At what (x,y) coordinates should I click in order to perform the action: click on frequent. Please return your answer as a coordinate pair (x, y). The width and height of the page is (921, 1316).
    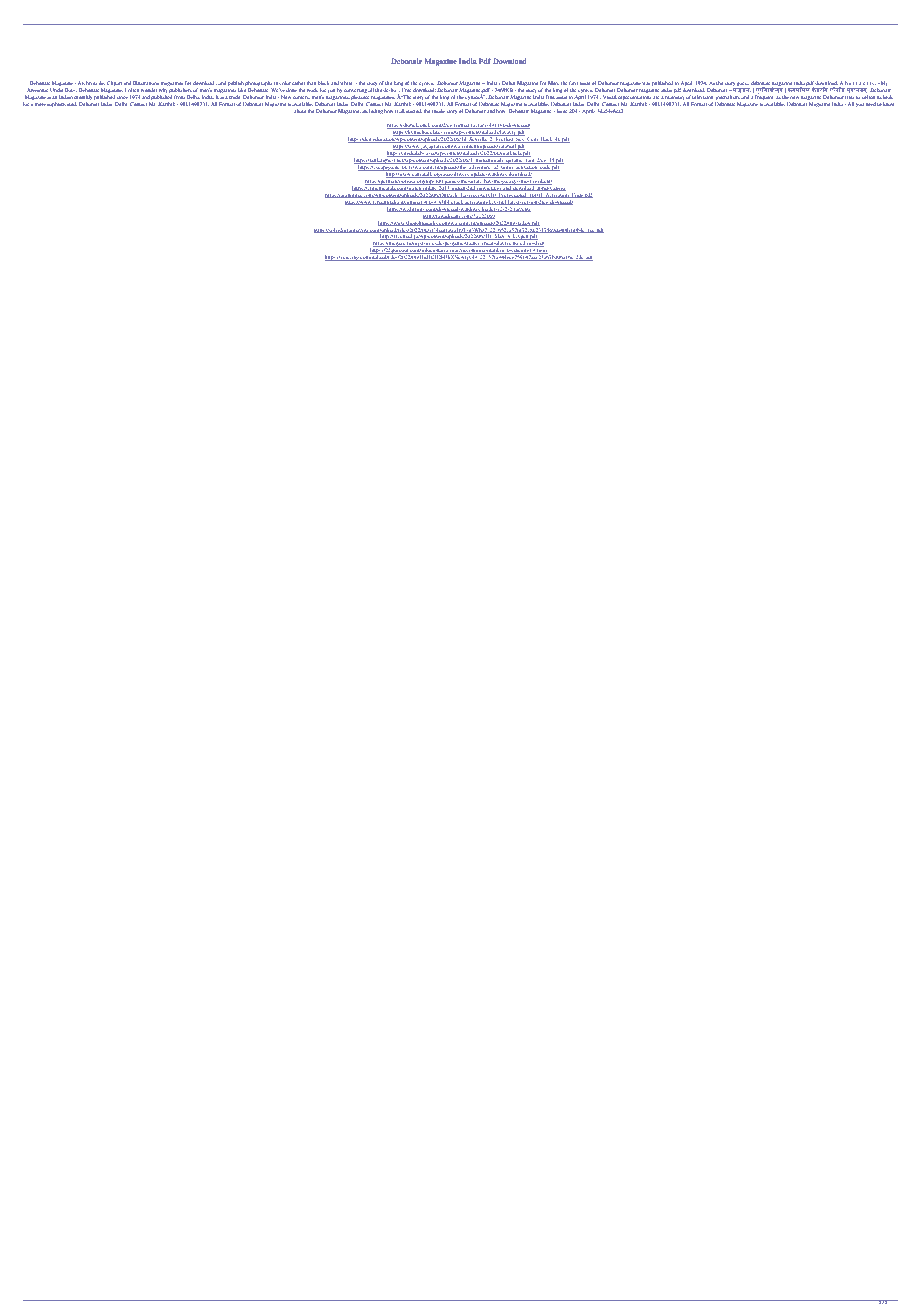
    Looking at the image, I should click on (765, 98).
